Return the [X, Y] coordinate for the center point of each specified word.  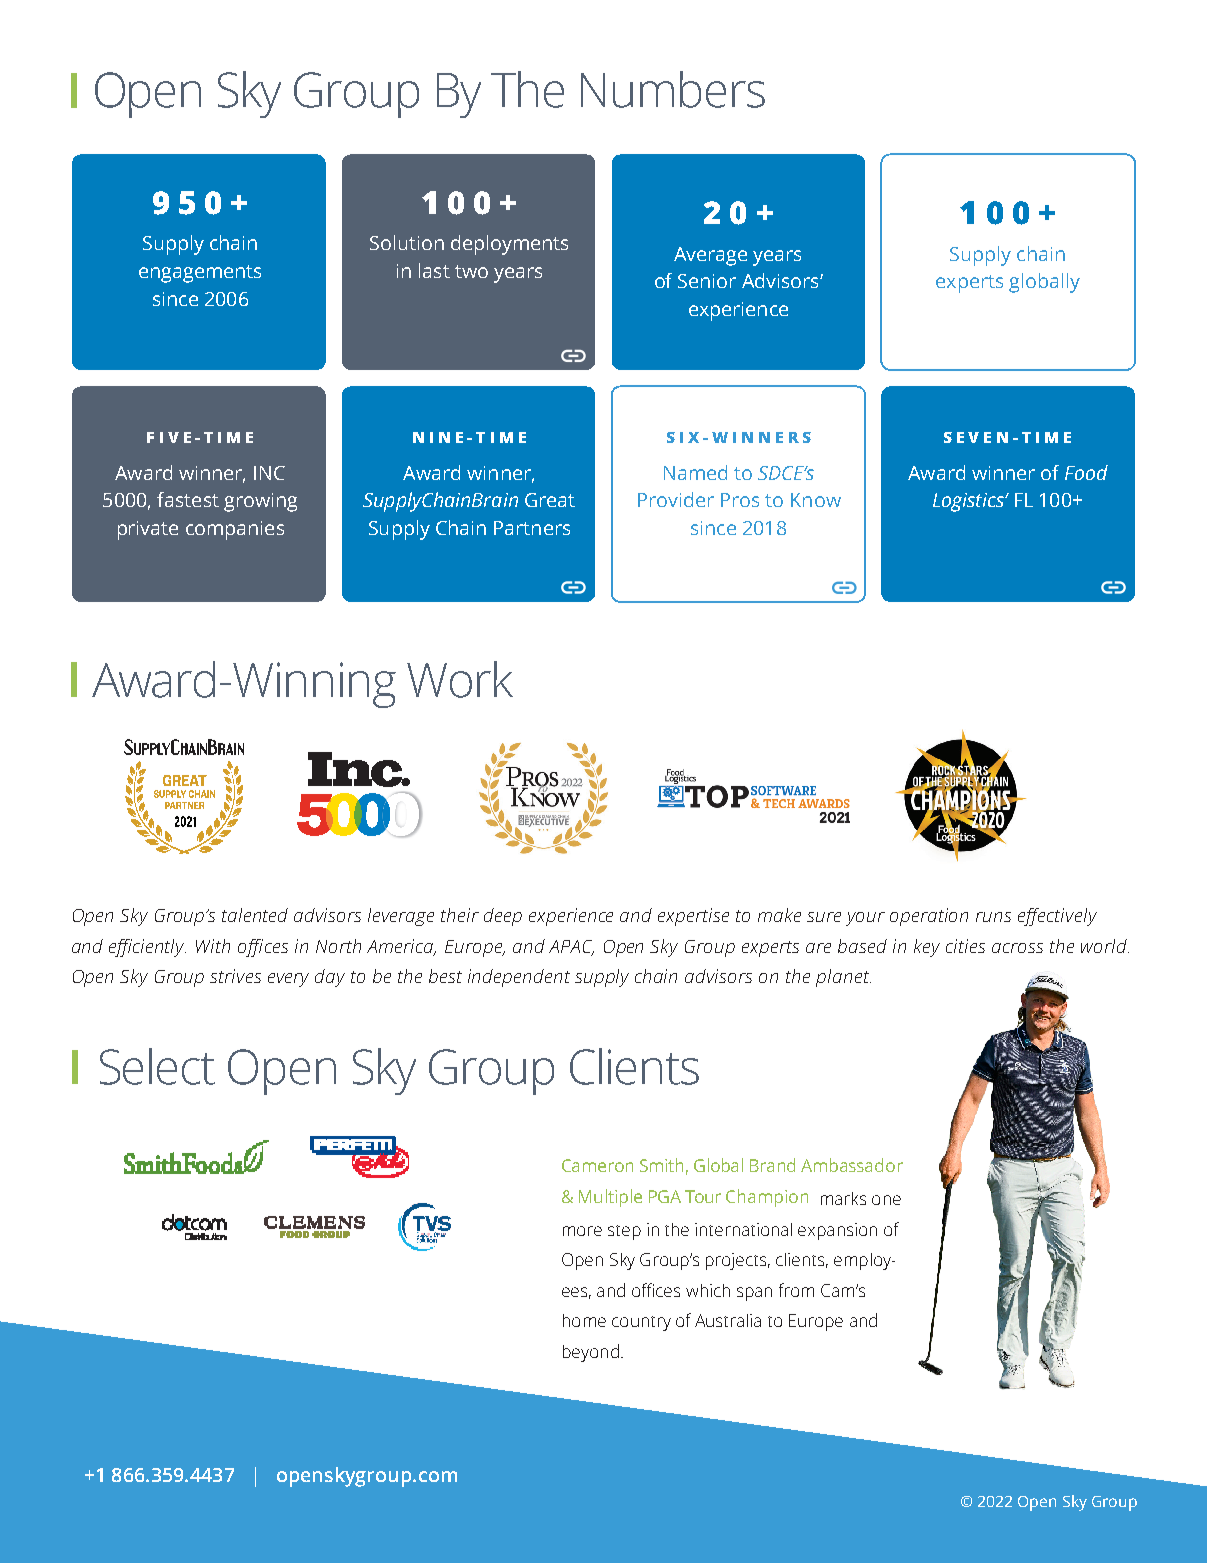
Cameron [597, 1165]
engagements [200, 274]
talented [255, 915]
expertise [693, 917]
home [584, 1320]
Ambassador [852, 1165]
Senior [707, 281]
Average [710, 256]
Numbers [673, 89]
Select [157, 1066]
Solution [407, 242]
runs [993, 917]
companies [235, 530]
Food [1086, 472]
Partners [532, 528]
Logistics [969, 502]
